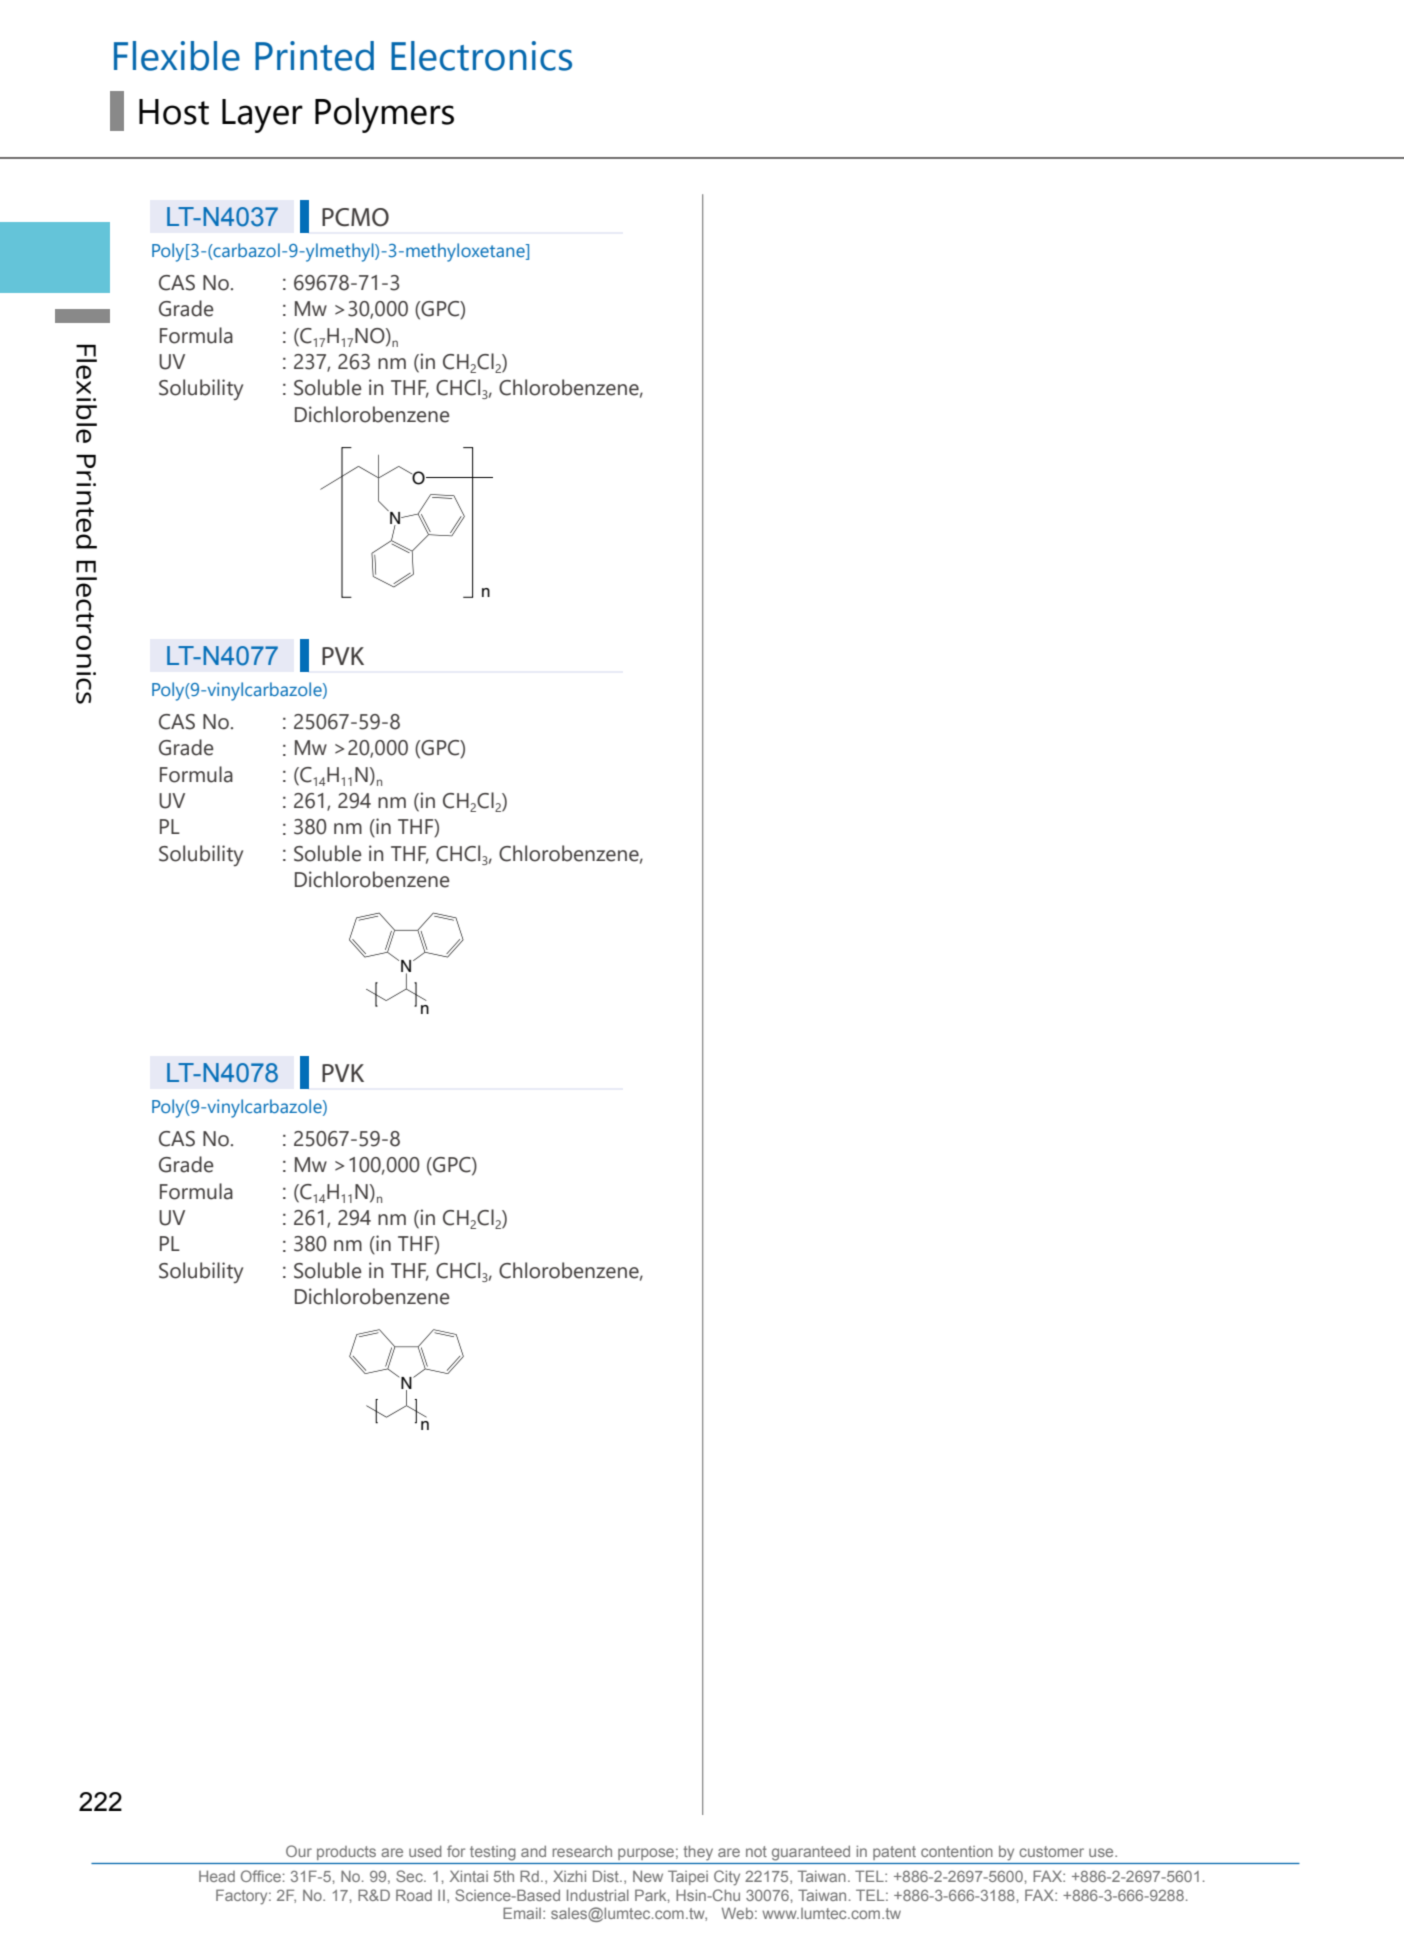 The width and height of the image is (1404, 1942). What do you see at coordinates (688, 1877) in the image?
I see `Taipei` at bounding box center [688, 1877].
